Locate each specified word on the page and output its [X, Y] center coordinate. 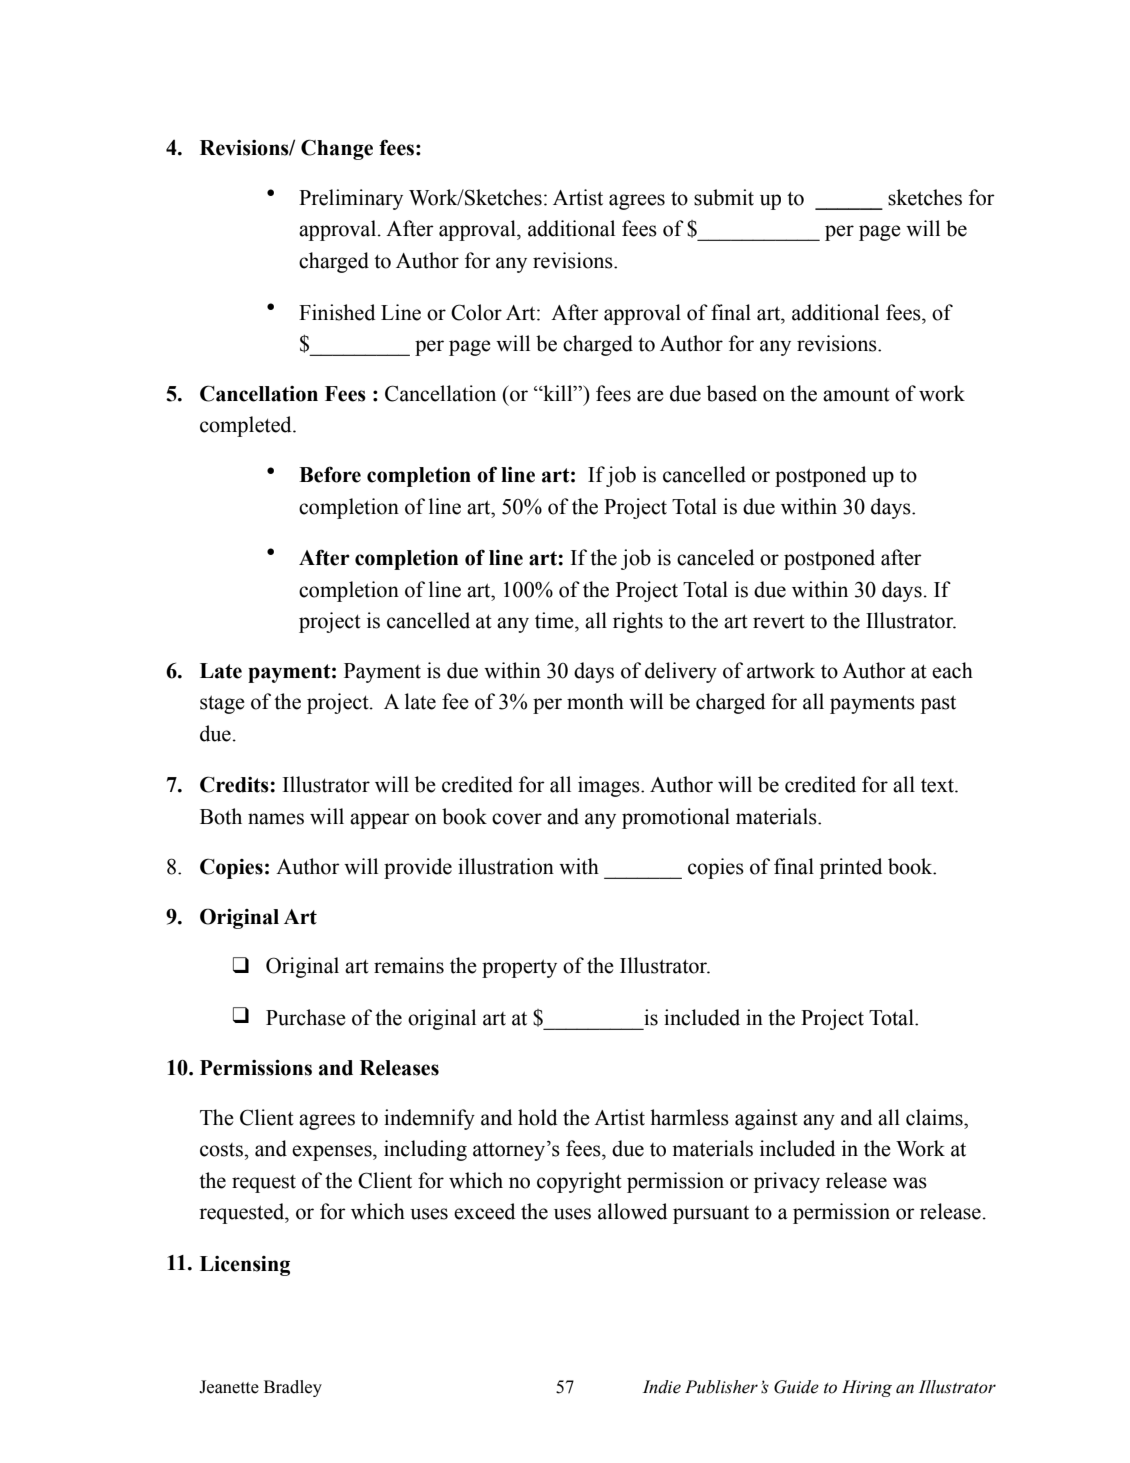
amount [856, 394]
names [276, 819]
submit [724, 197]
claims [935, 1117]
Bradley [293, 1388]
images [610, 786]
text [938, 786]
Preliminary [351, 199]
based [732, 393]
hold [537, 1117]
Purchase [306, 1017]
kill [558, 393]
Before [330, 474]
